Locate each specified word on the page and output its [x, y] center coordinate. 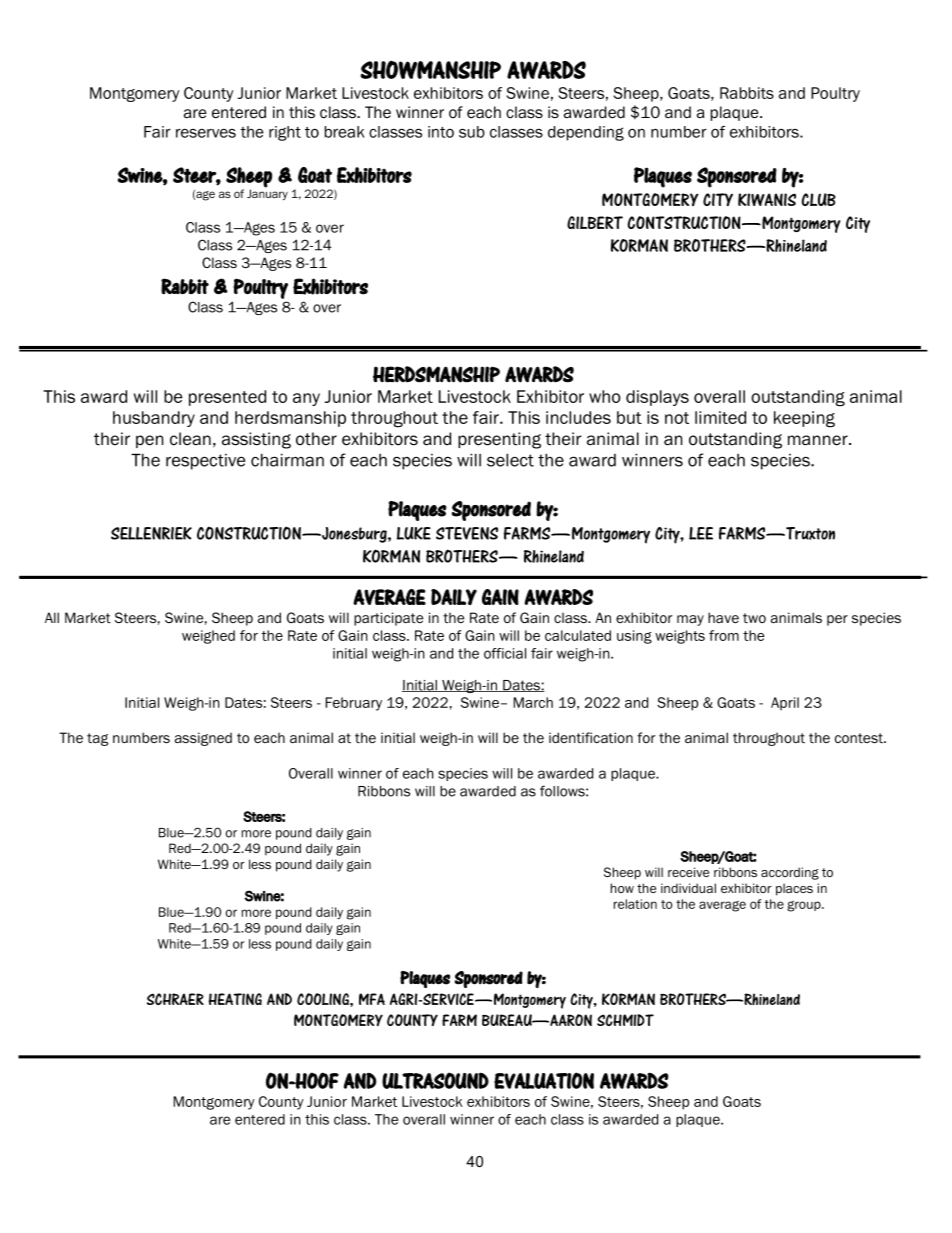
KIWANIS [767, 199]
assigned [203, 739]
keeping [804, 419]
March [533, 702]
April [785, 704]
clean [190, 439]
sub [472, 132]
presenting [499, 440]
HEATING [235, 999]
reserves [206, 133]
